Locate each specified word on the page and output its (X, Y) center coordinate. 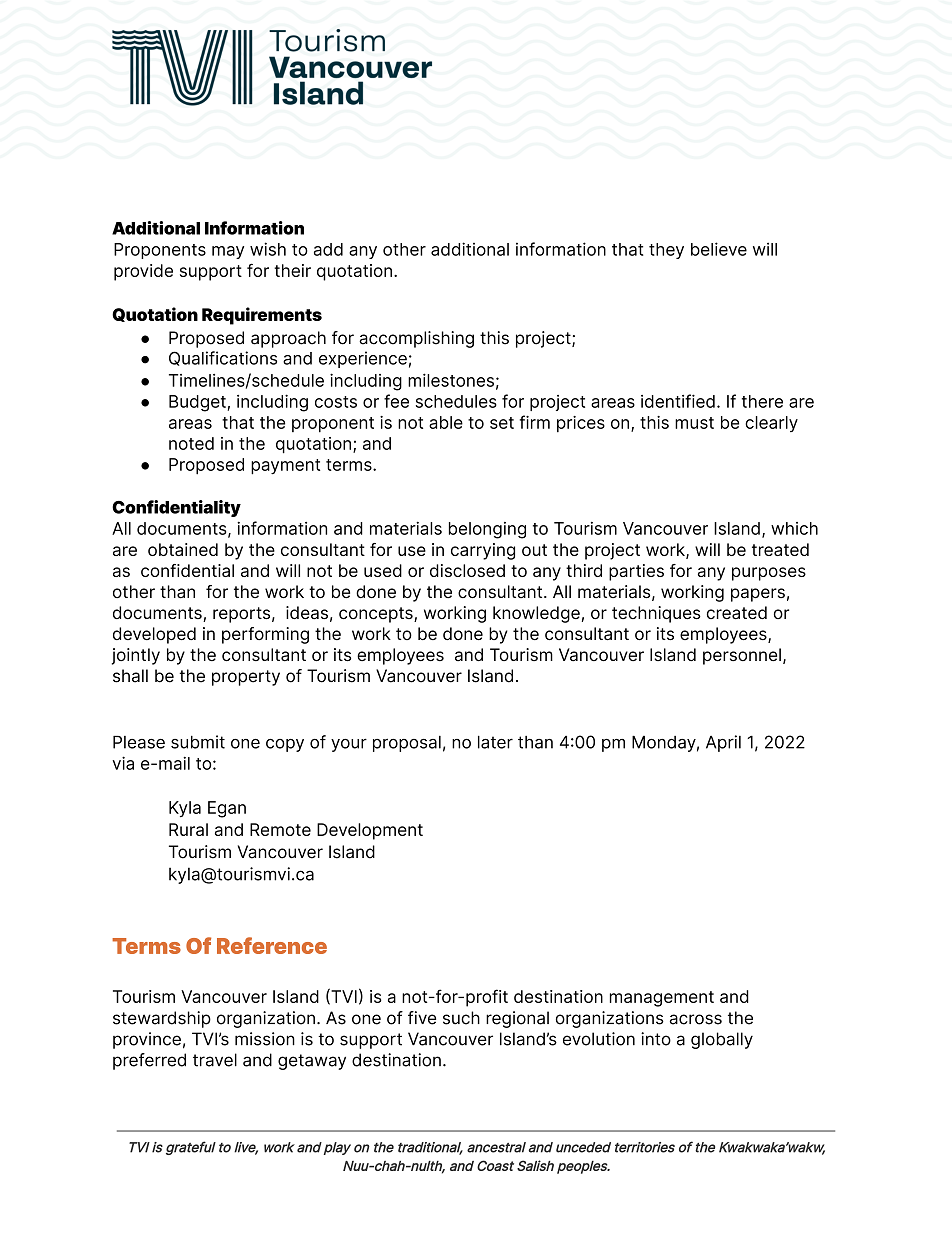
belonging (487, 530)
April (723, 743)
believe (719, 249)
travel (215, 1060)
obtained (183, 549)
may (228, 252)
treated (780, 549)
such (461, 1018)
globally (722, 1040)
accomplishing (416, 339)
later (495, 742)
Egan (227, 809)
